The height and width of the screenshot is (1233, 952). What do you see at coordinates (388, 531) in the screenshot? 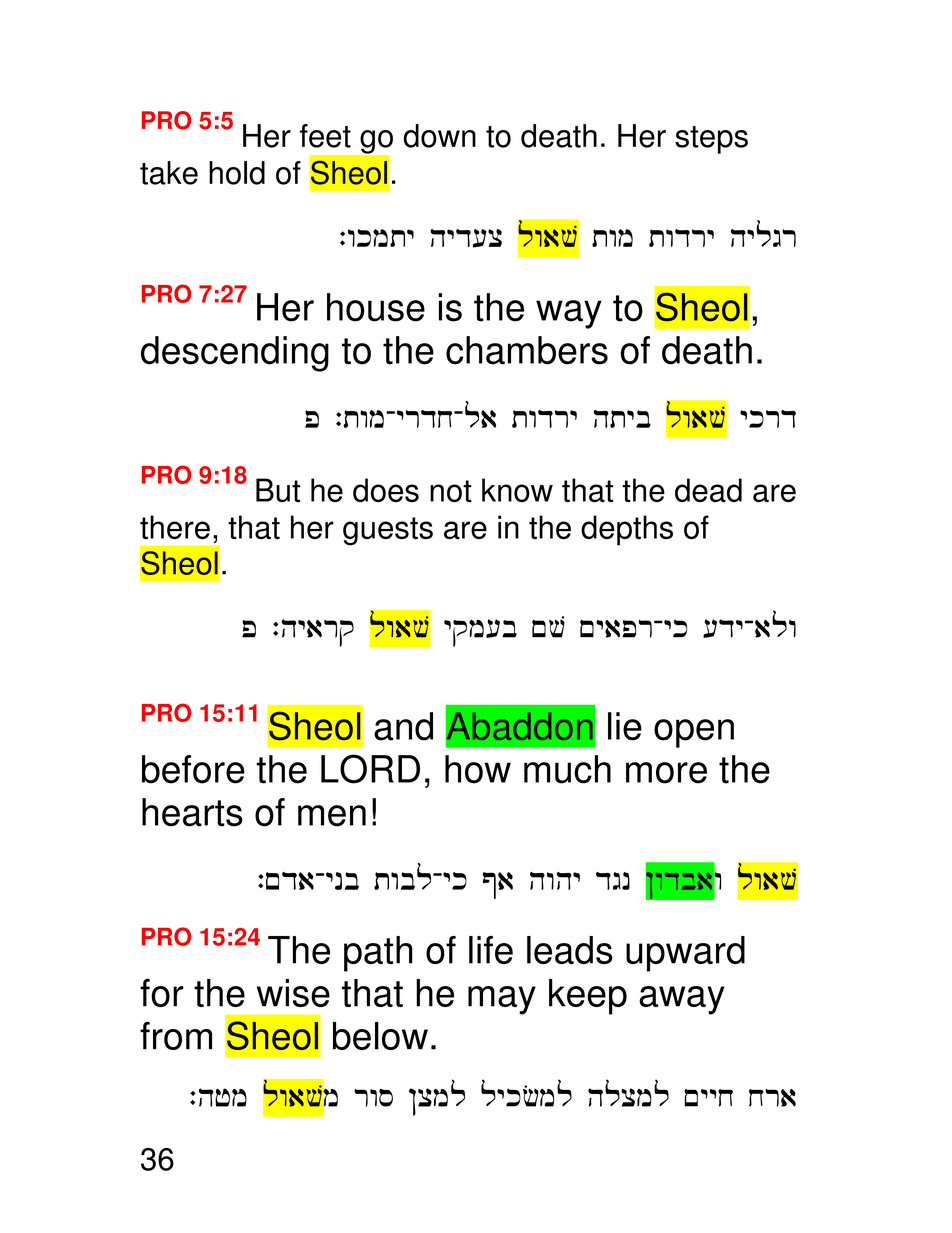
I see `guests` at bounding box center [388, 531].
